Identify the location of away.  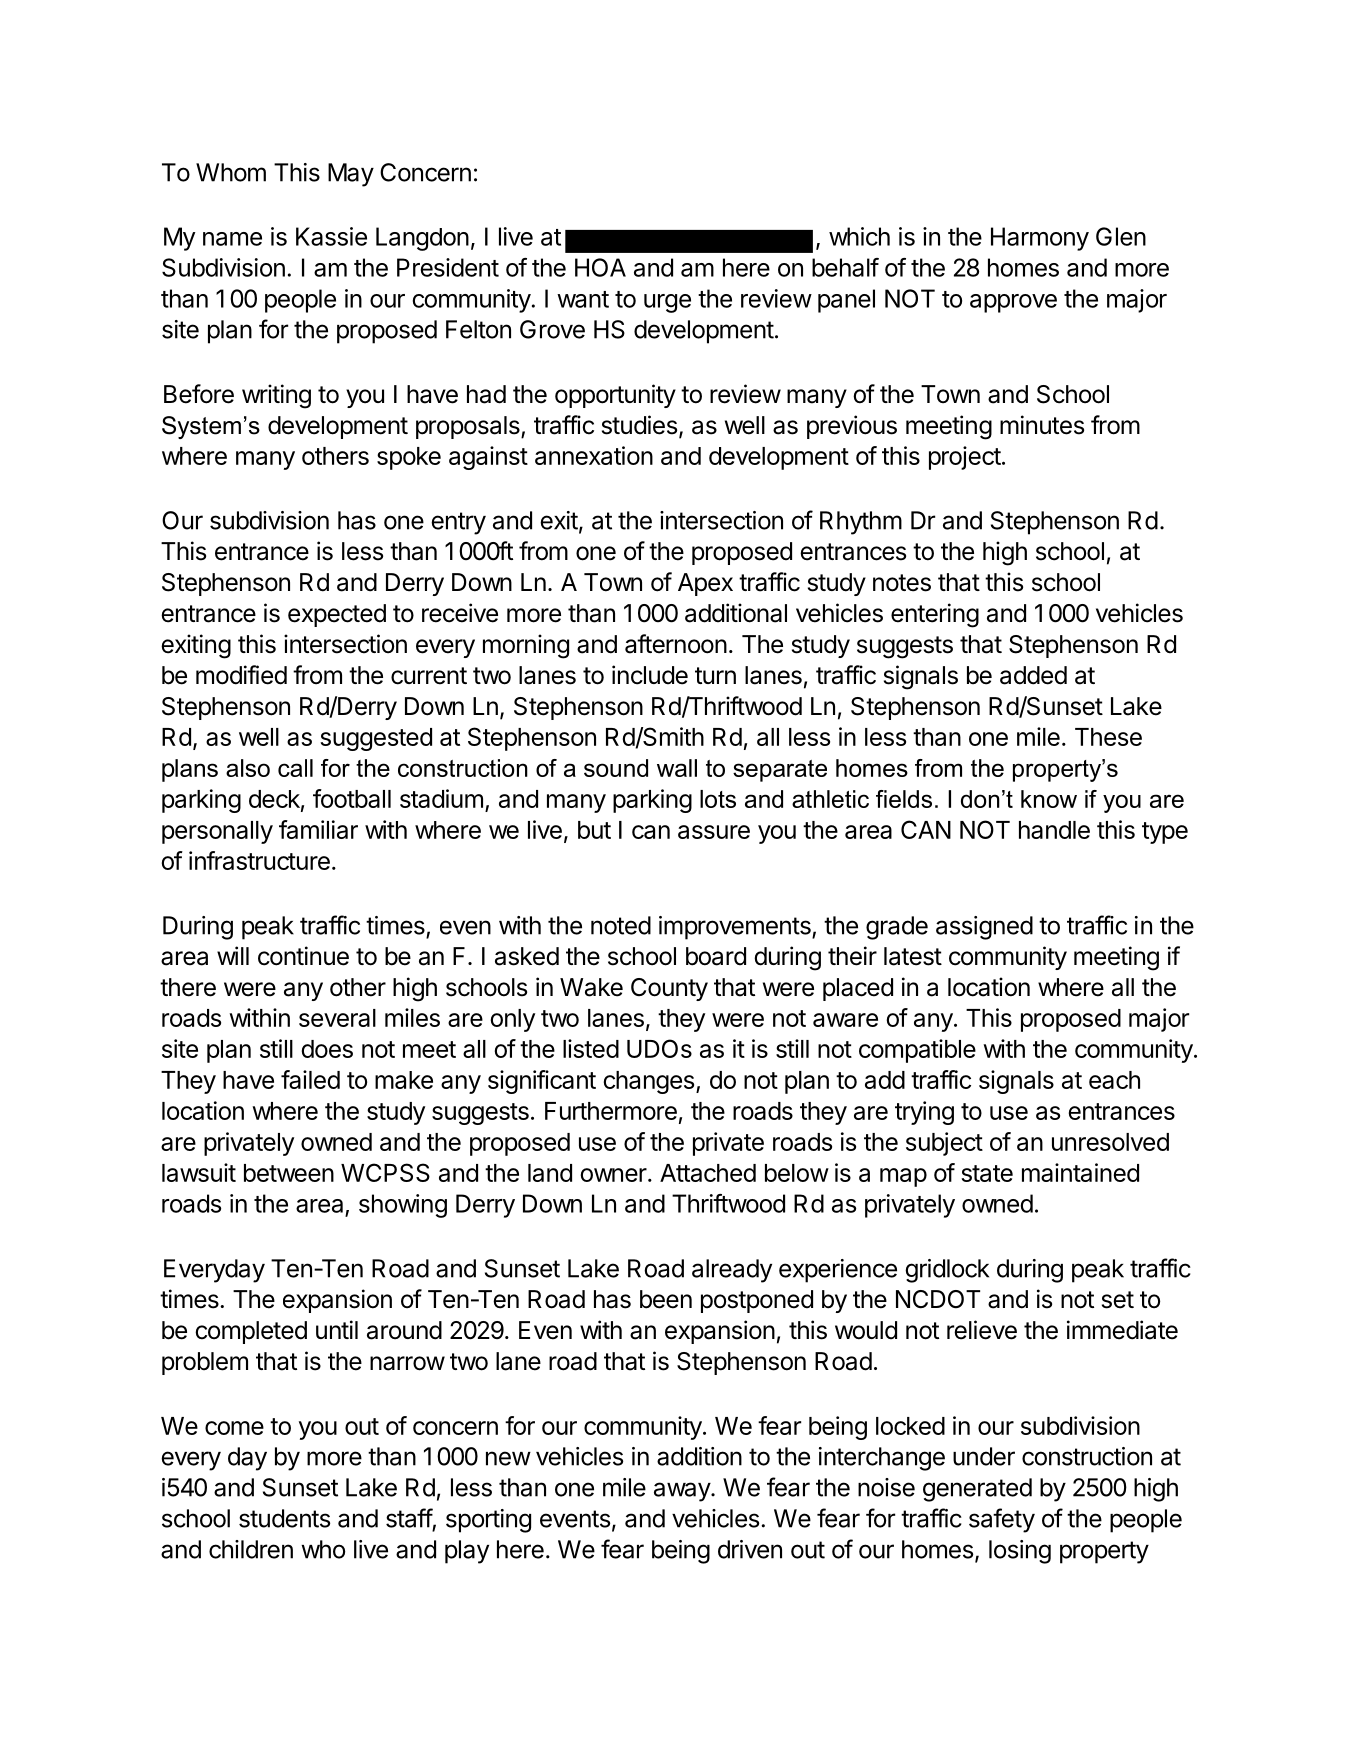
(683, 1492).
